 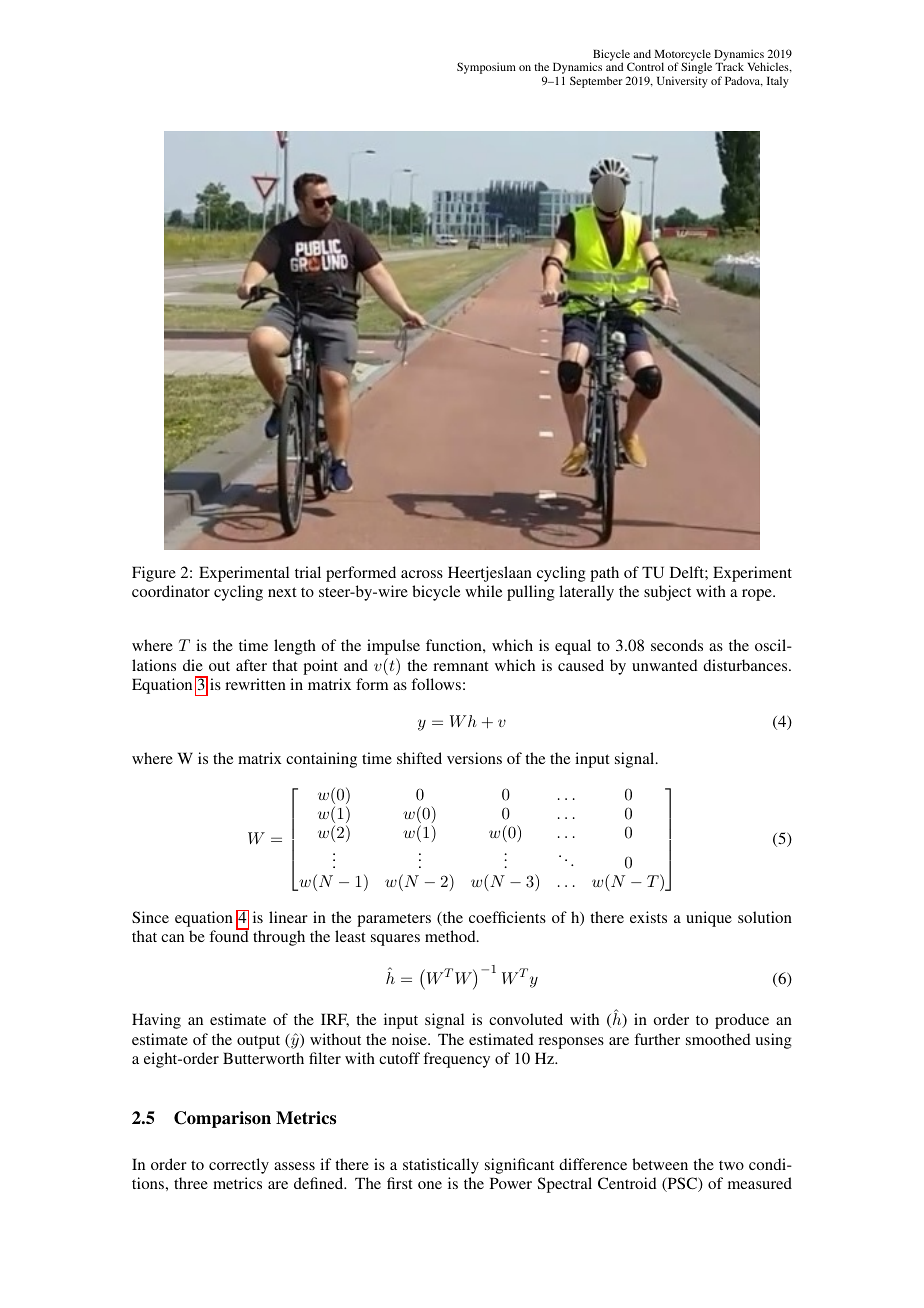 I want to click on after, so click(x=251, y=665).
